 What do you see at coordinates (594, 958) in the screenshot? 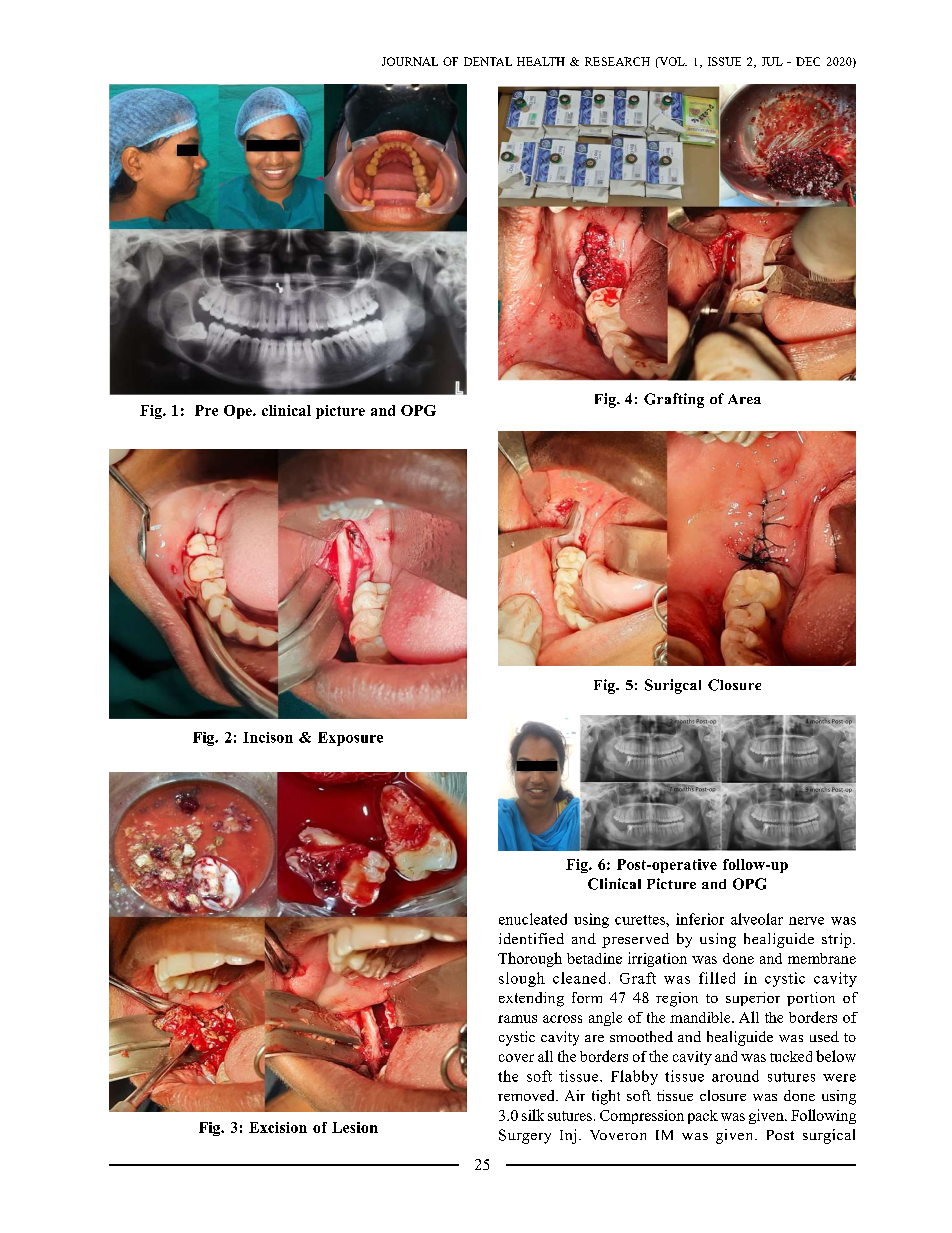
I see `betadine` at bounding box center [594, 958].
